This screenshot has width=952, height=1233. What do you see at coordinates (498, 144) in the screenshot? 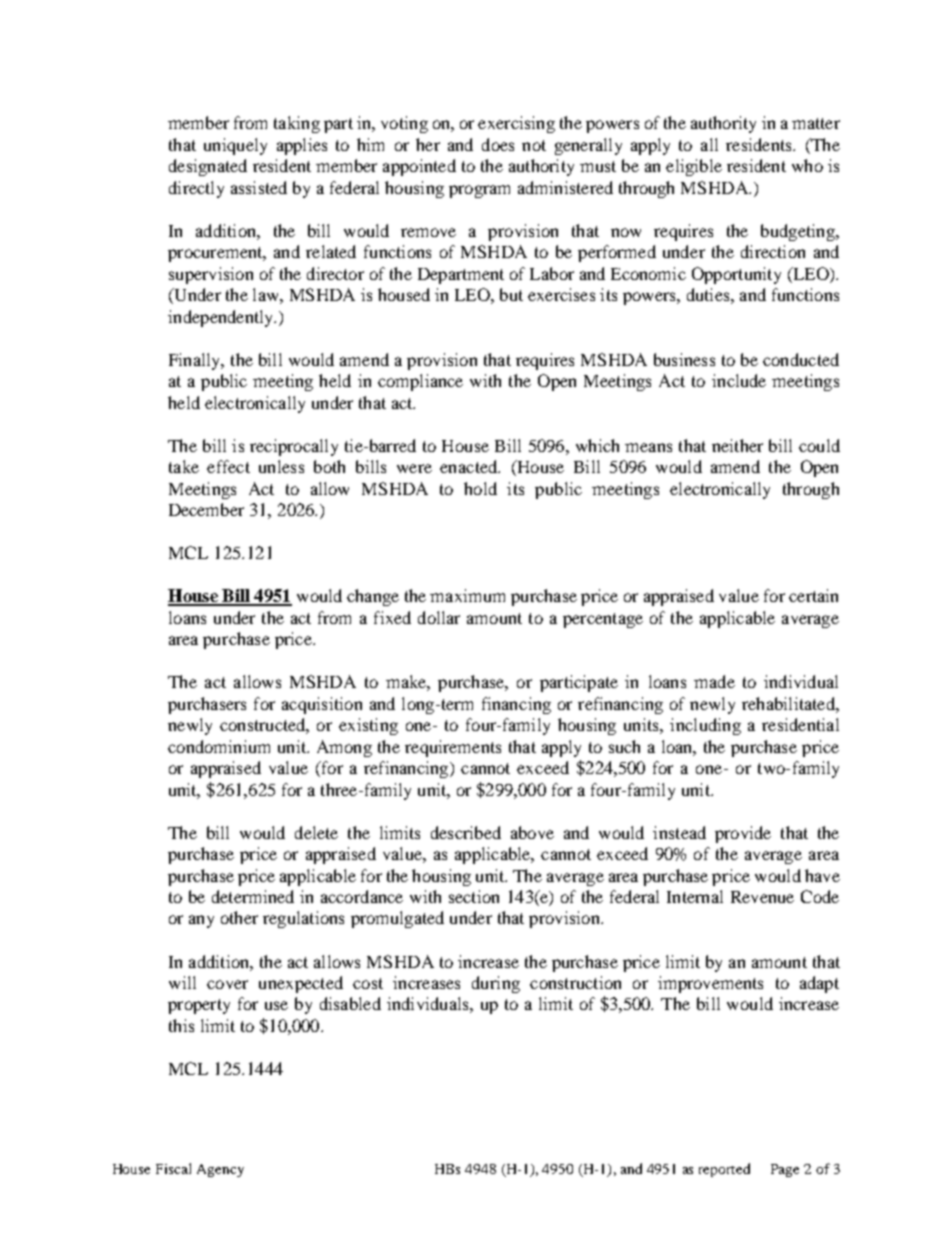
I see `does` at bounding box center [498, 144].
